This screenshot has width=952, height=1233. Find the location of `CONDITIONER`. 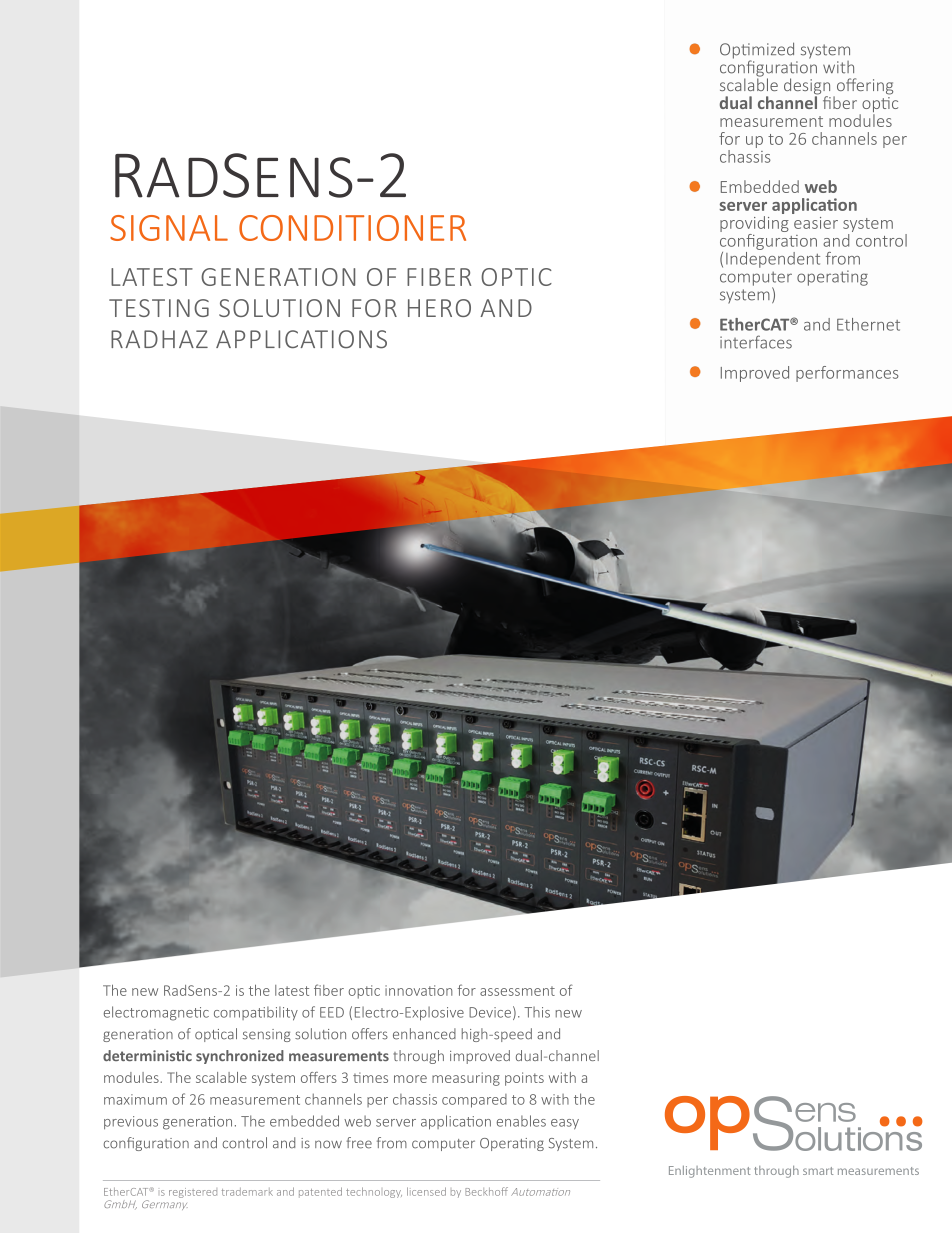

CONDITIONER is located at coordinates (352, 228).
